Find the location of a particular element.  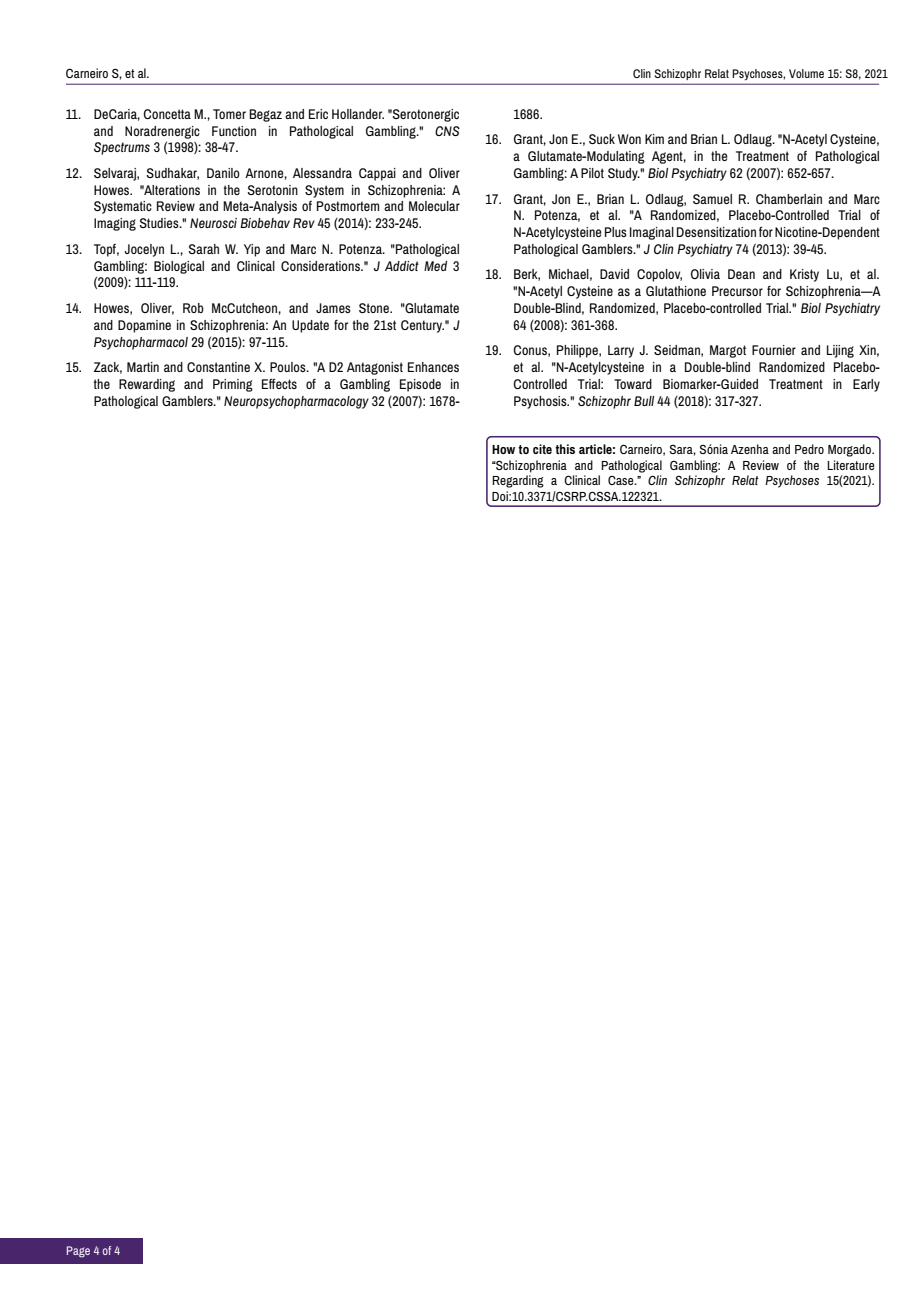

Regarding is located at coordinates (518, 481).
